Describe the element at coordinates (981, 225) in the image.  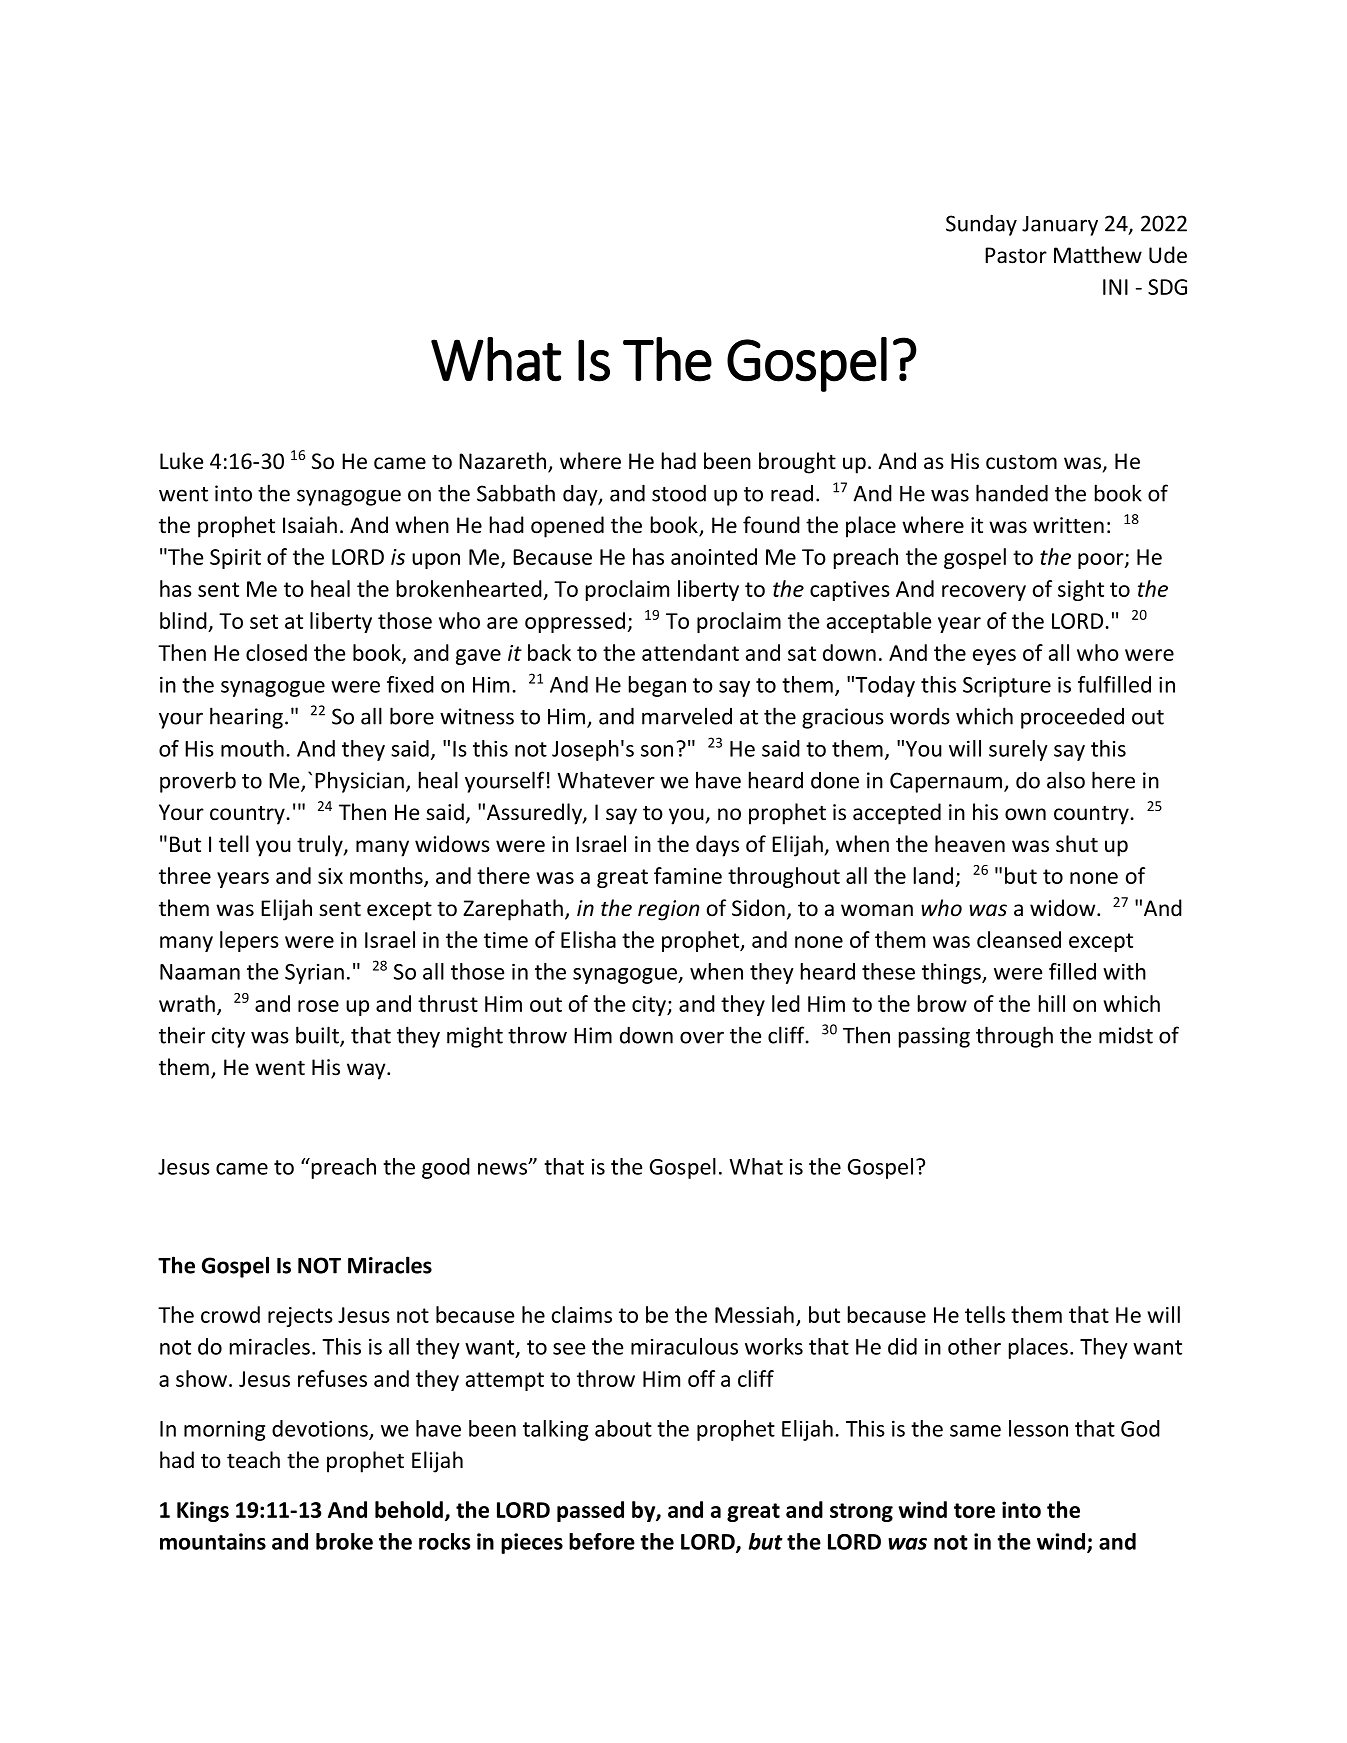
I see `Sunday` at that location.
